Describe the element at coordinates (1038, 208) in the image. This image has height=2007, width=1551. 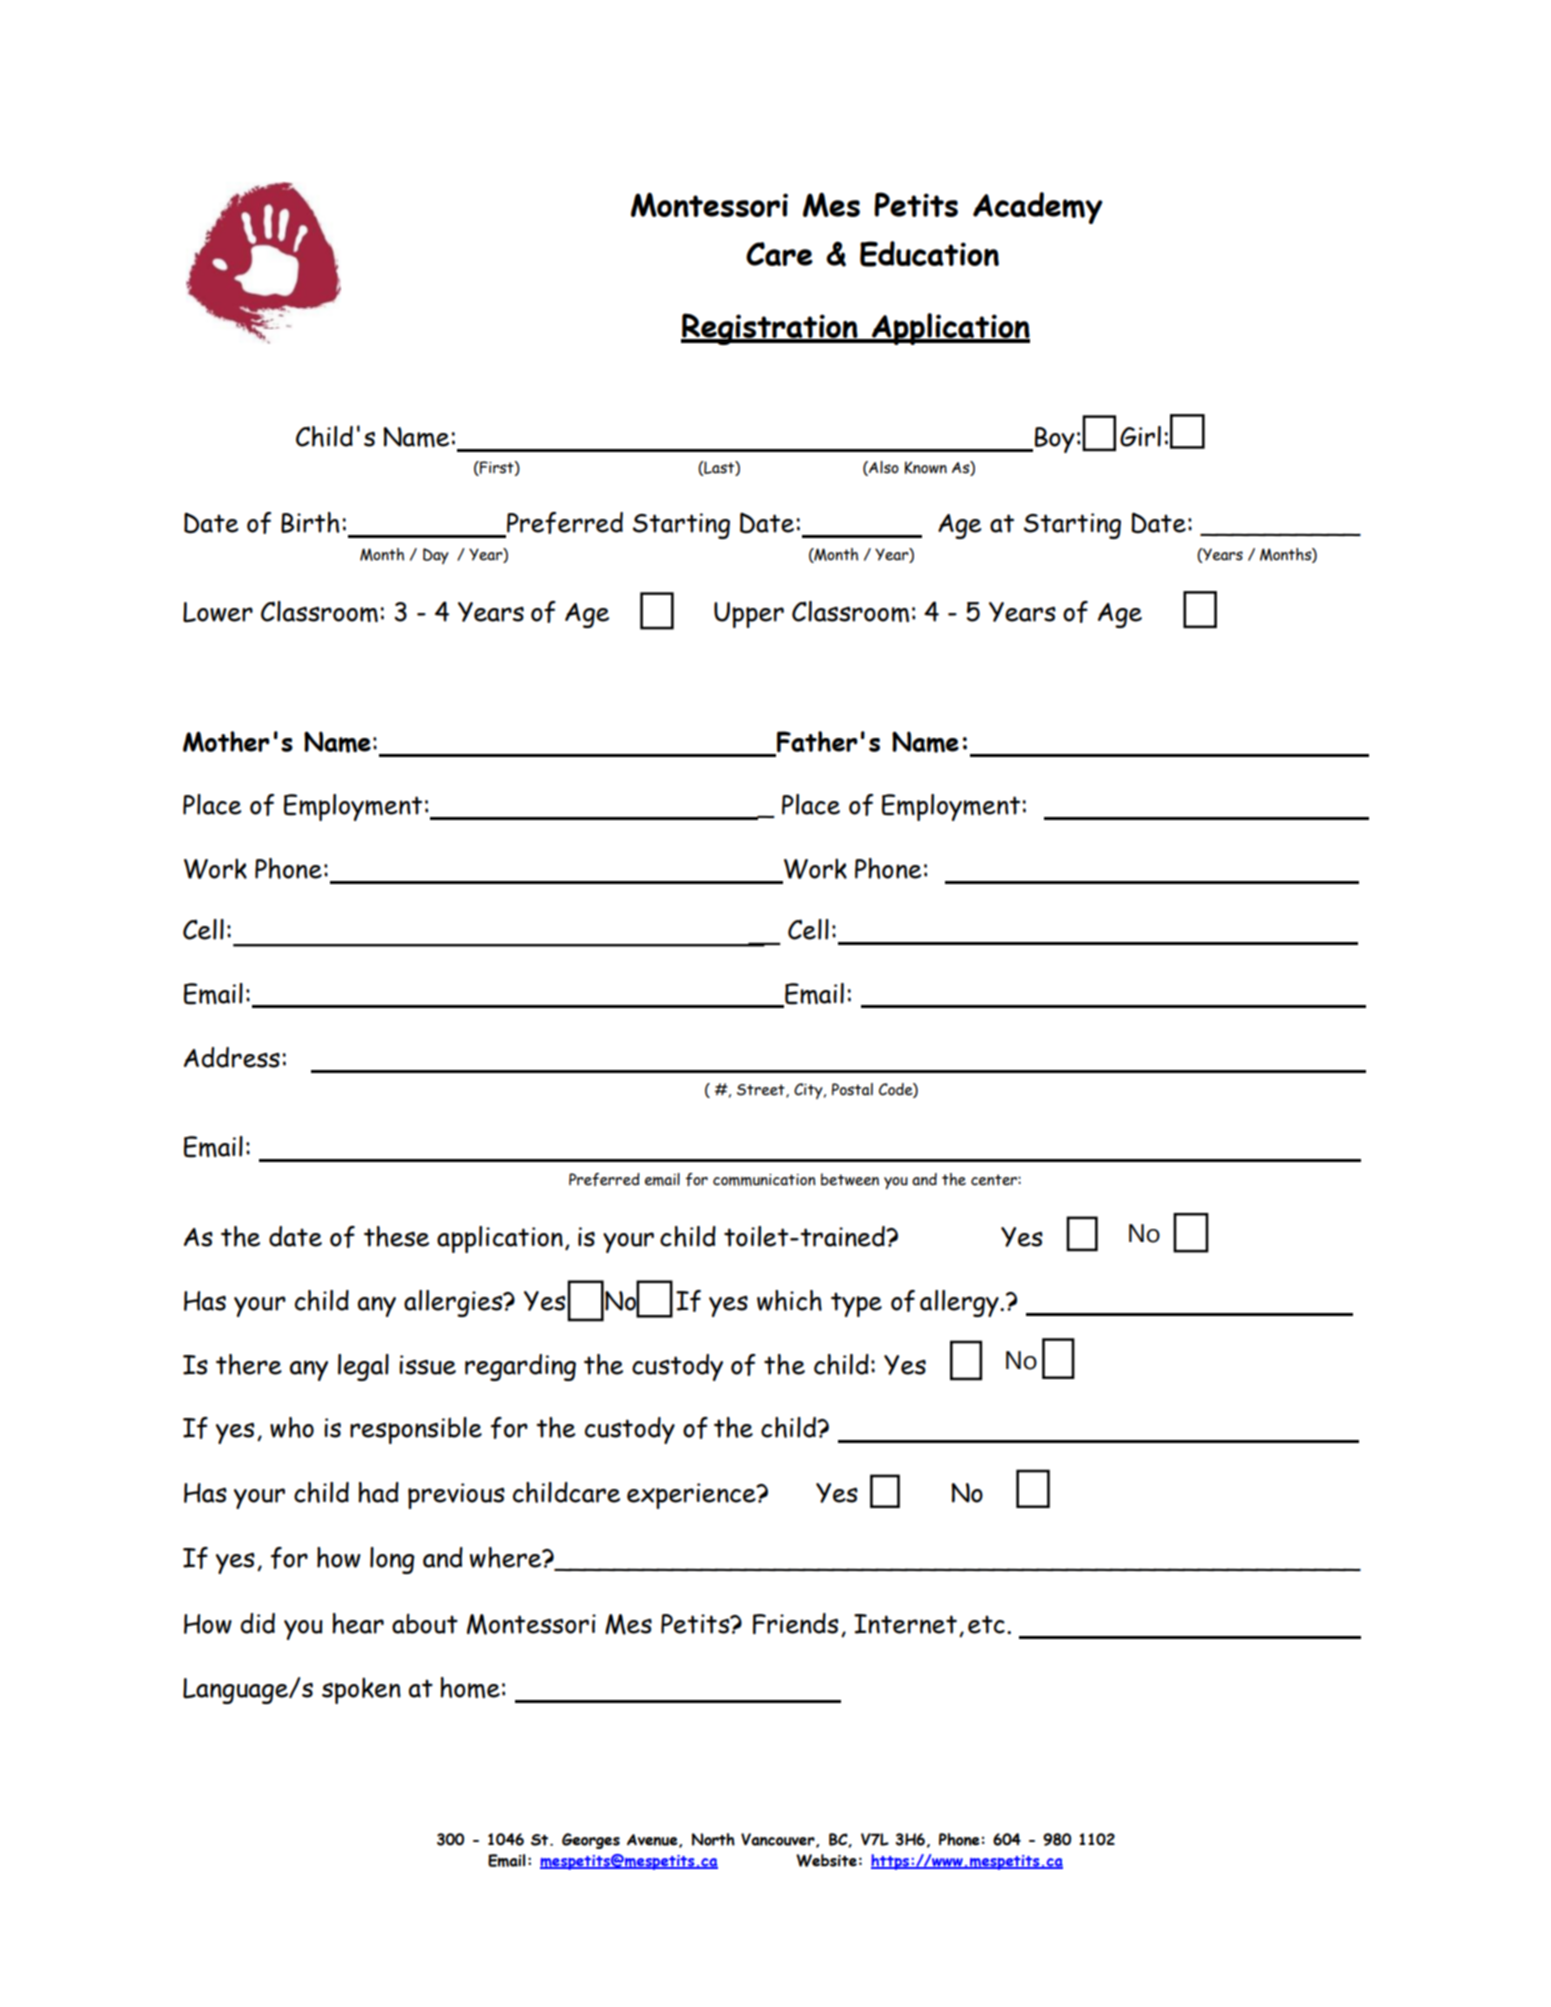
I see `Academy` at that location.
